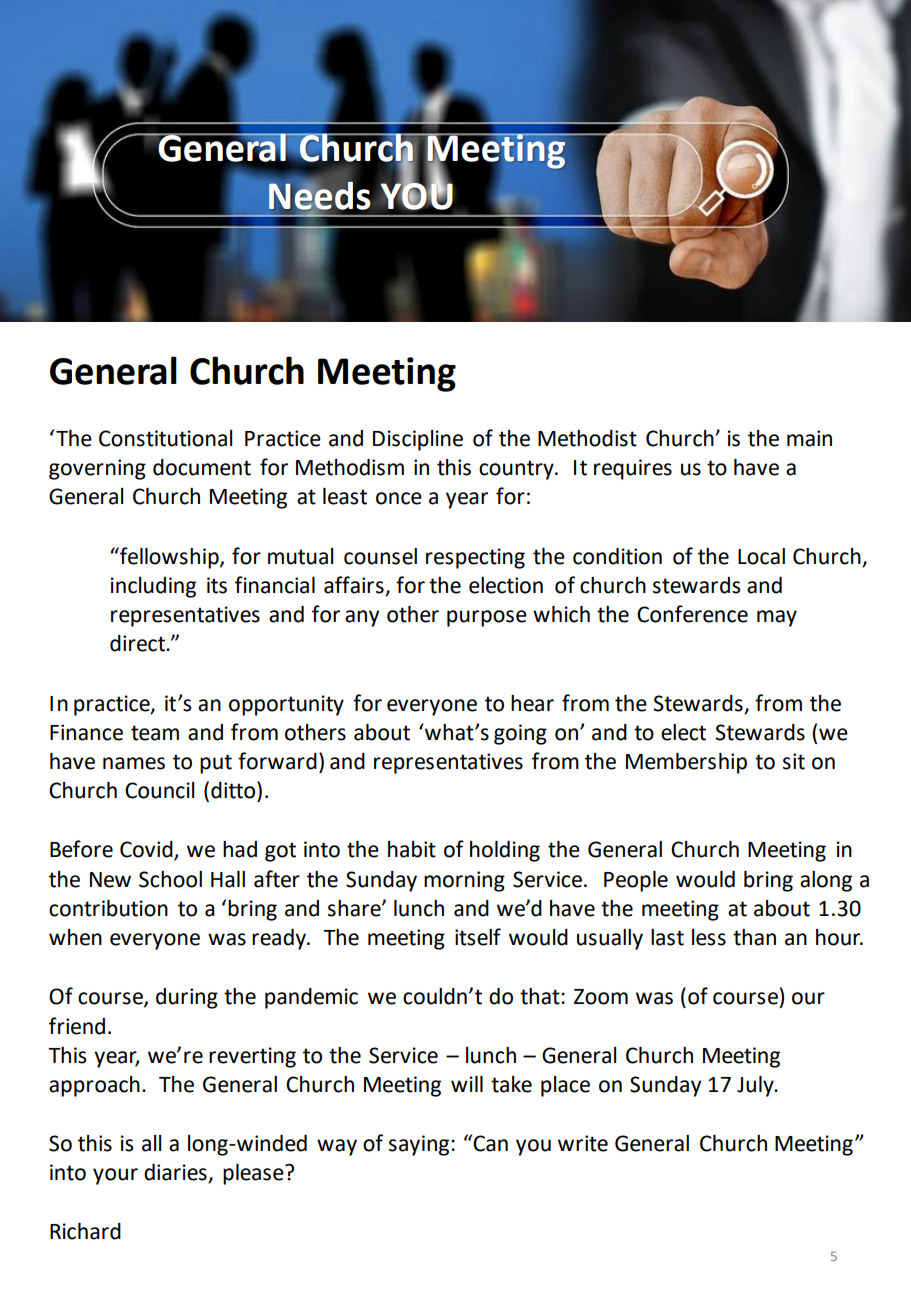 This document has height=1316, width=911. I want to click on main, so click(809, 438).
